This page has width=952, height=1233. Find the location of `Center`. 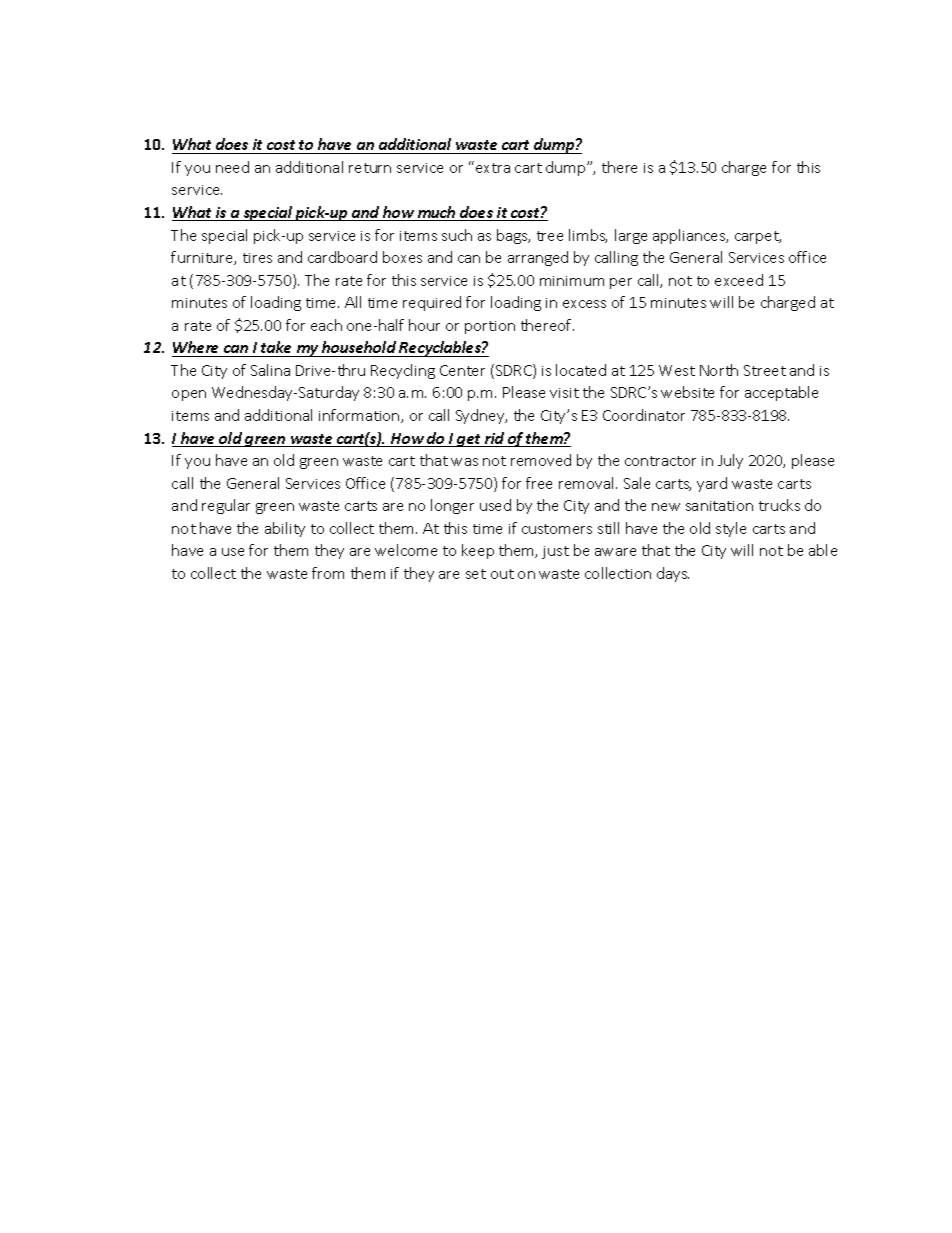

Center is located at coordinates (462, 370).
